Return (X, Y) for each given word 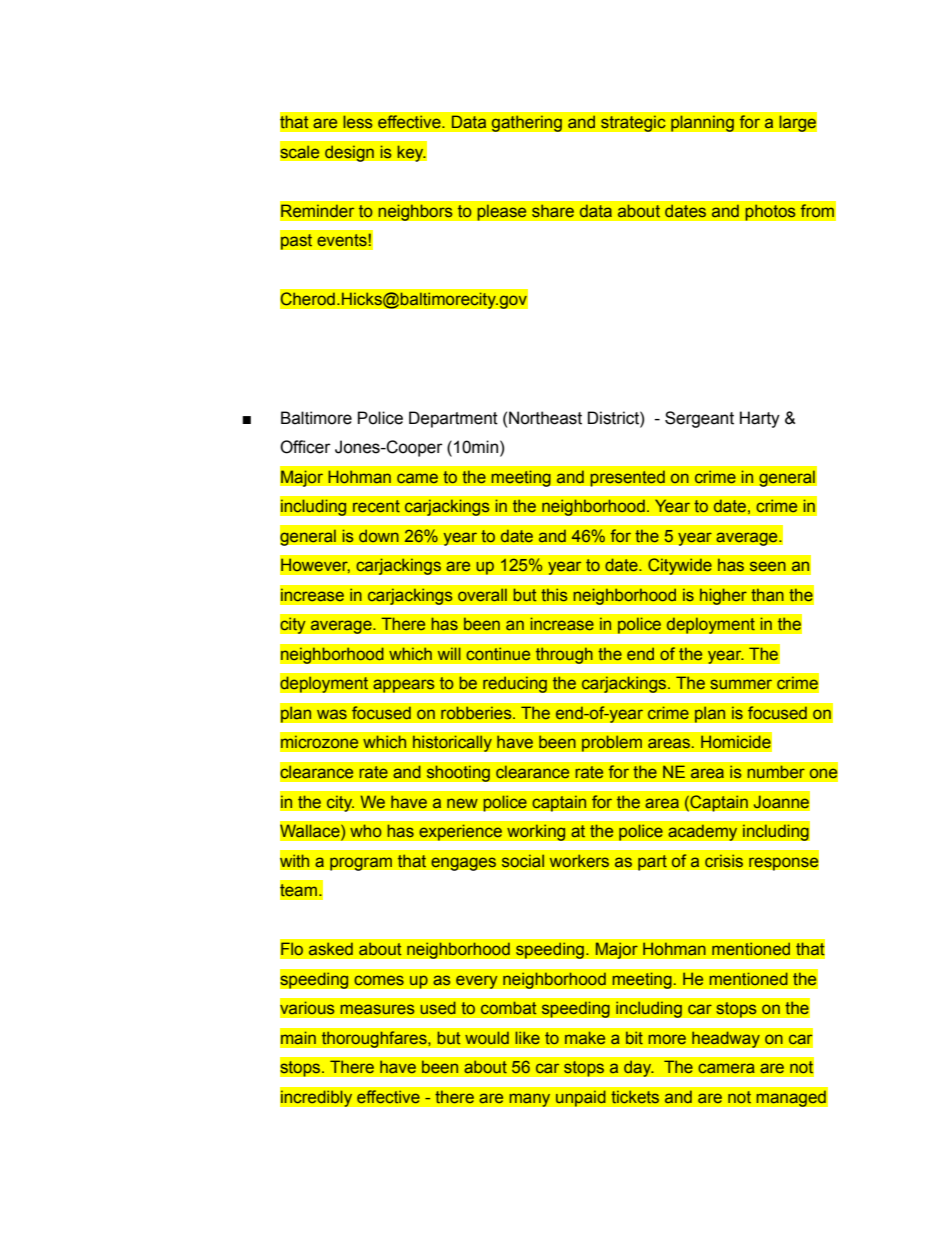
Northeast (545, 418)
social (523, 860)
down (379, 535)
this (554, 594)
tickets (635, 1097)
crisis (724, 860)
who (366, 831)
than (767, 595)
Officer (305, 447)
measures (377, 1009)
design (349, 153)
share (553, 210)
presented (627, 478)
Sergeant (699, 419)
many (530, 1100)
